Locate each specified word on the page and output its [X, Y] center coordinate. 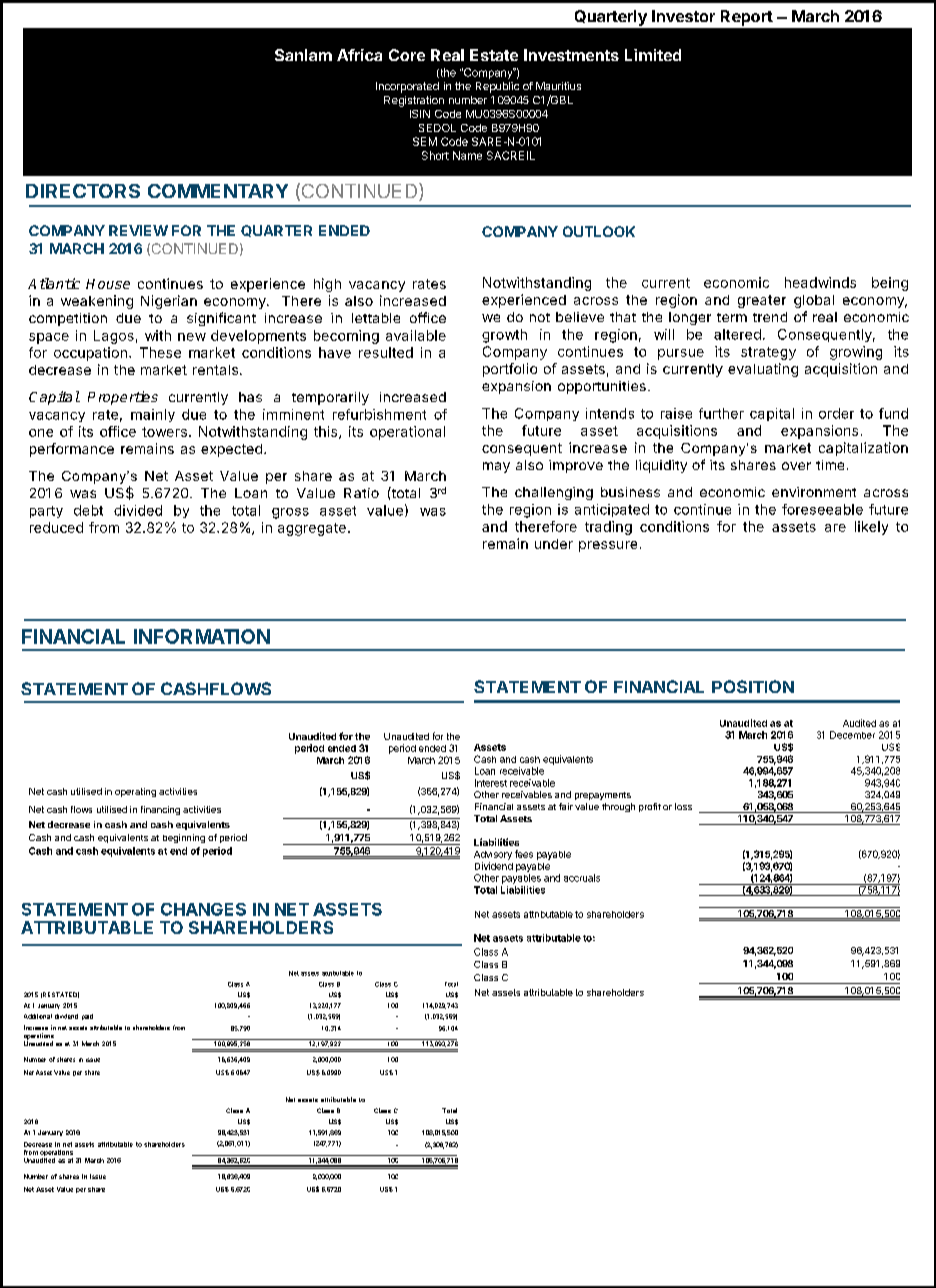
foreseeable [822, 509]
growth [504, 336]
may [496, 467]
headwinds [820, 282]
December [852, 735]
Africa [359, 55]
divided [138, 510]
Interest [491, 783]
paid [87, 1017]
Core [407, 55]
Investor [683, 16]
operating [135, 792]
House [108, 284]
